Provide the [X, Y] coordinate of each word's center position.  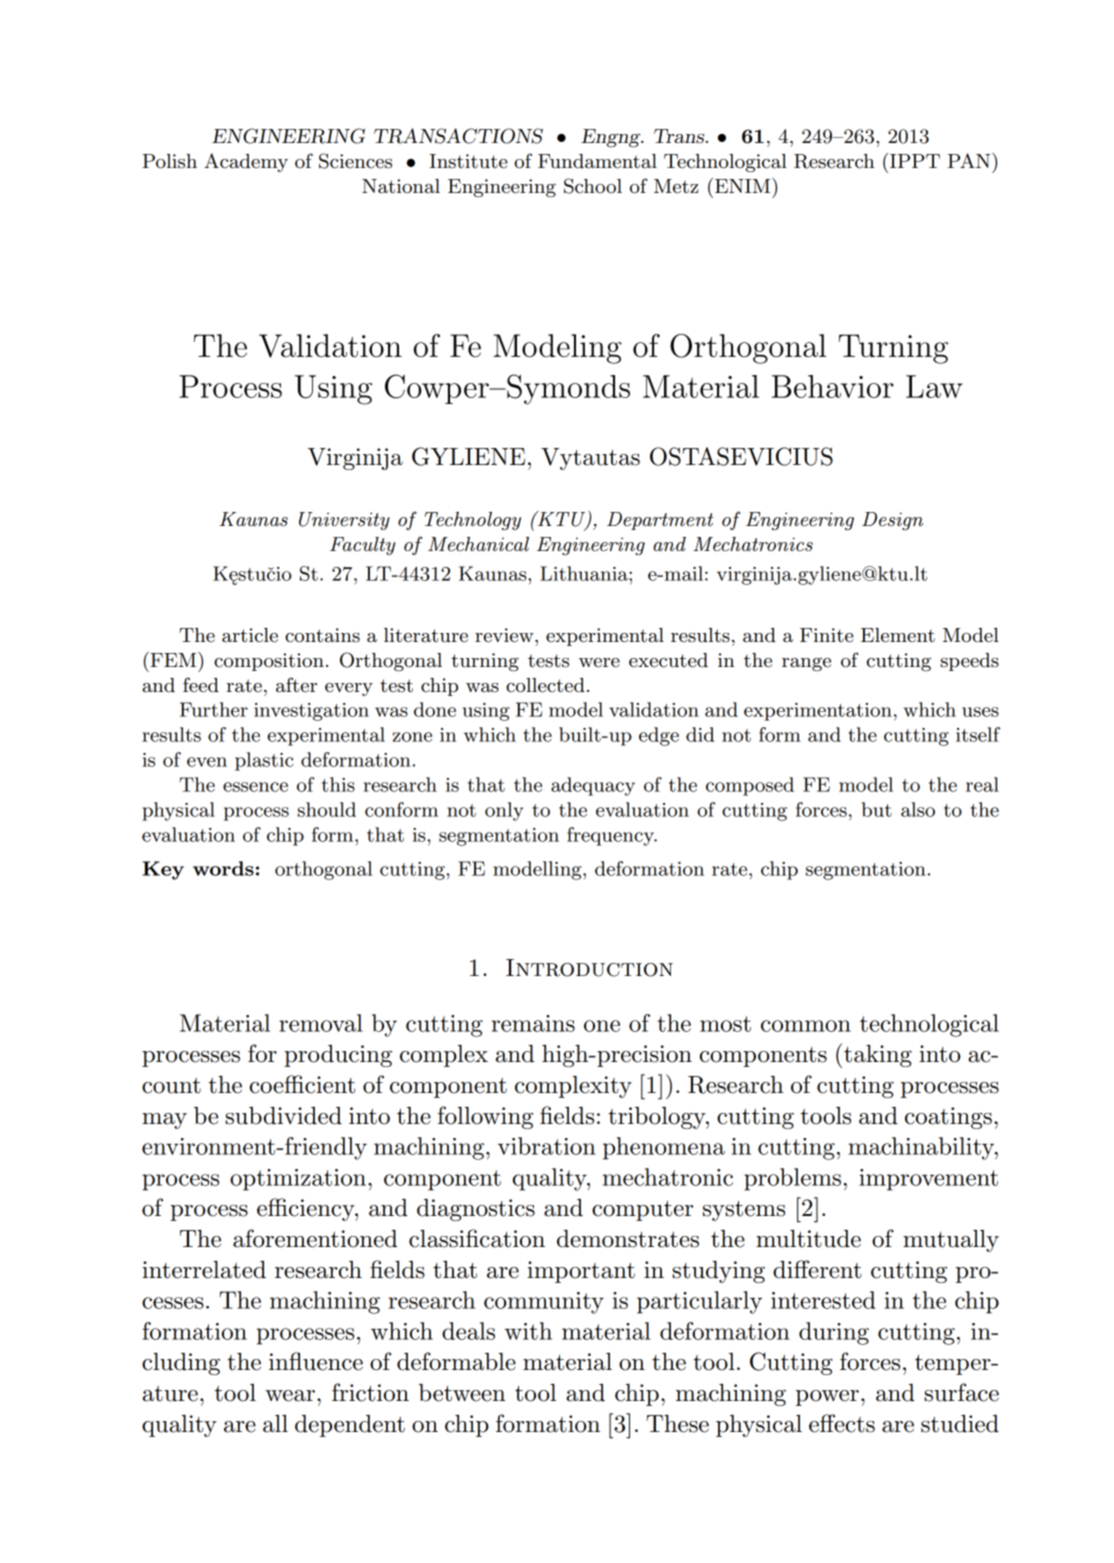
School [593, 186]
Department [660, 521]
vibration [547, 1146]
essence [255, 787]
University [344, 521]
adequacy [593, 786]
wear [290, 1396]
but [877, 809]
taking [878, 1056]
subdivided [283, 1116]
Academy [246, 162]
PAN [970, 160]
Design [892, 521]
